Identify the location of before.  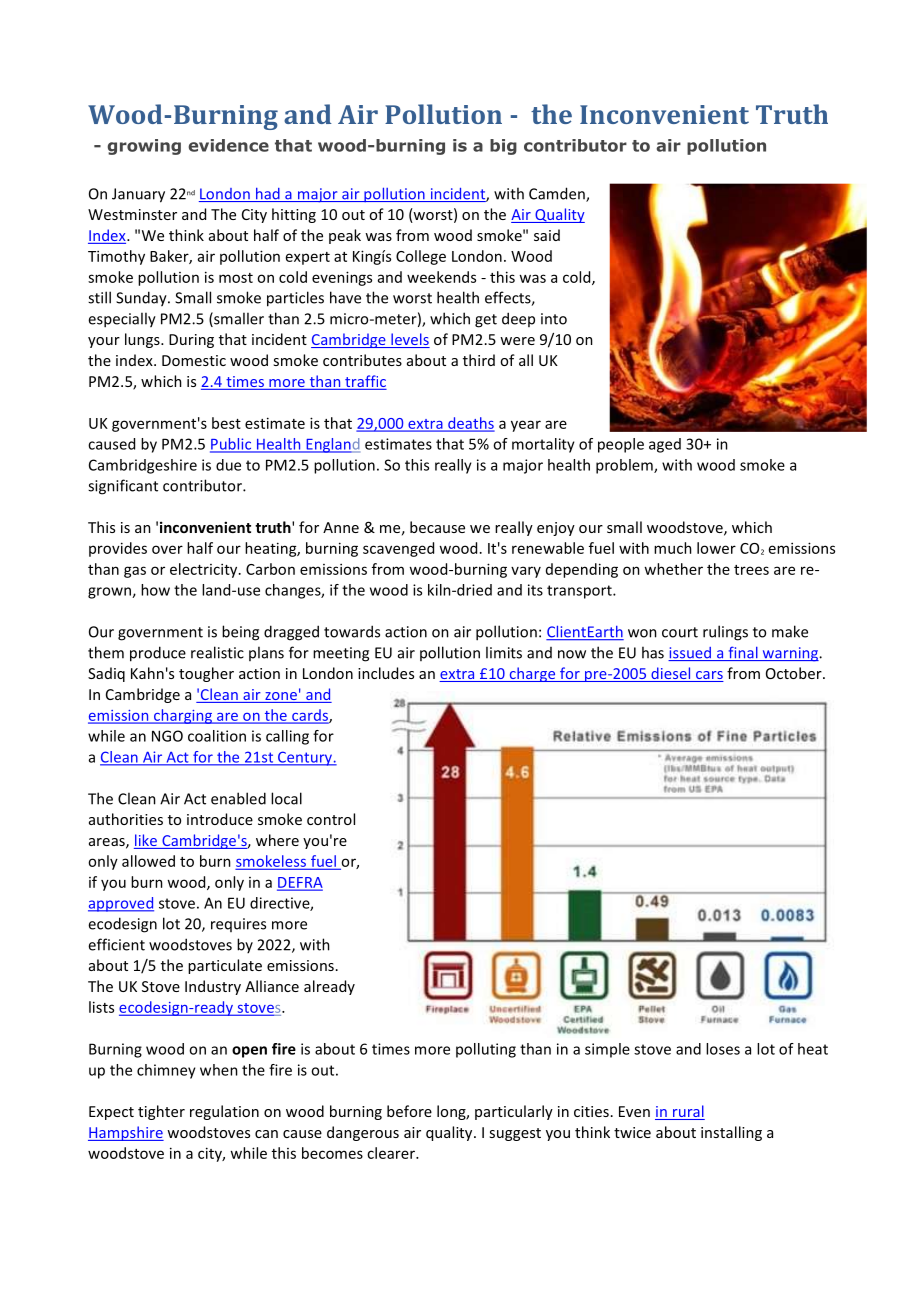
(409, 1111).
